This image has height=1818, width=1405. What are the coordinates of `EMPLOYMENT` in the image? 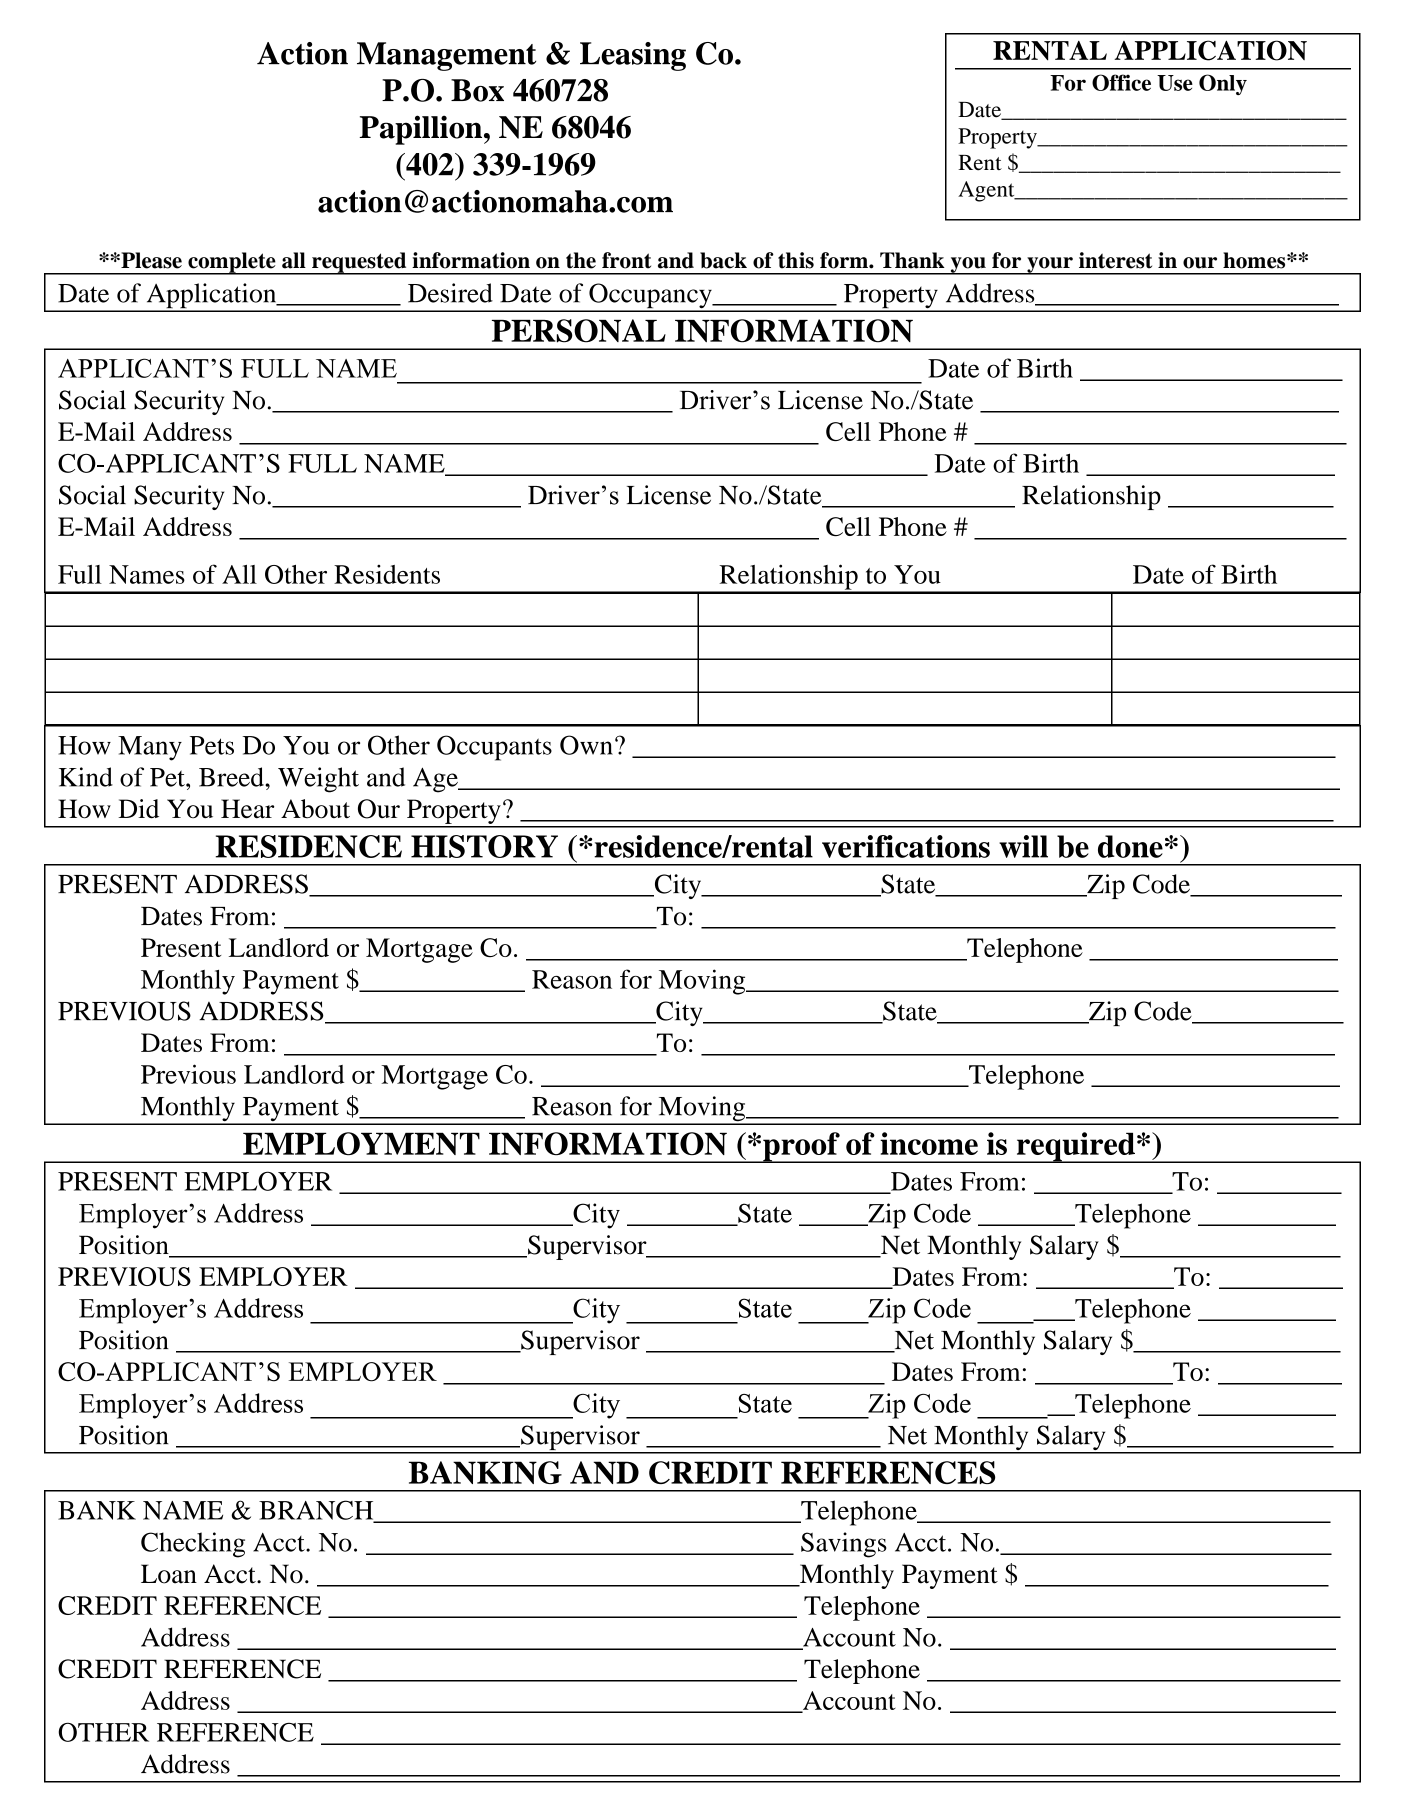 It's located at (361, 1144).
